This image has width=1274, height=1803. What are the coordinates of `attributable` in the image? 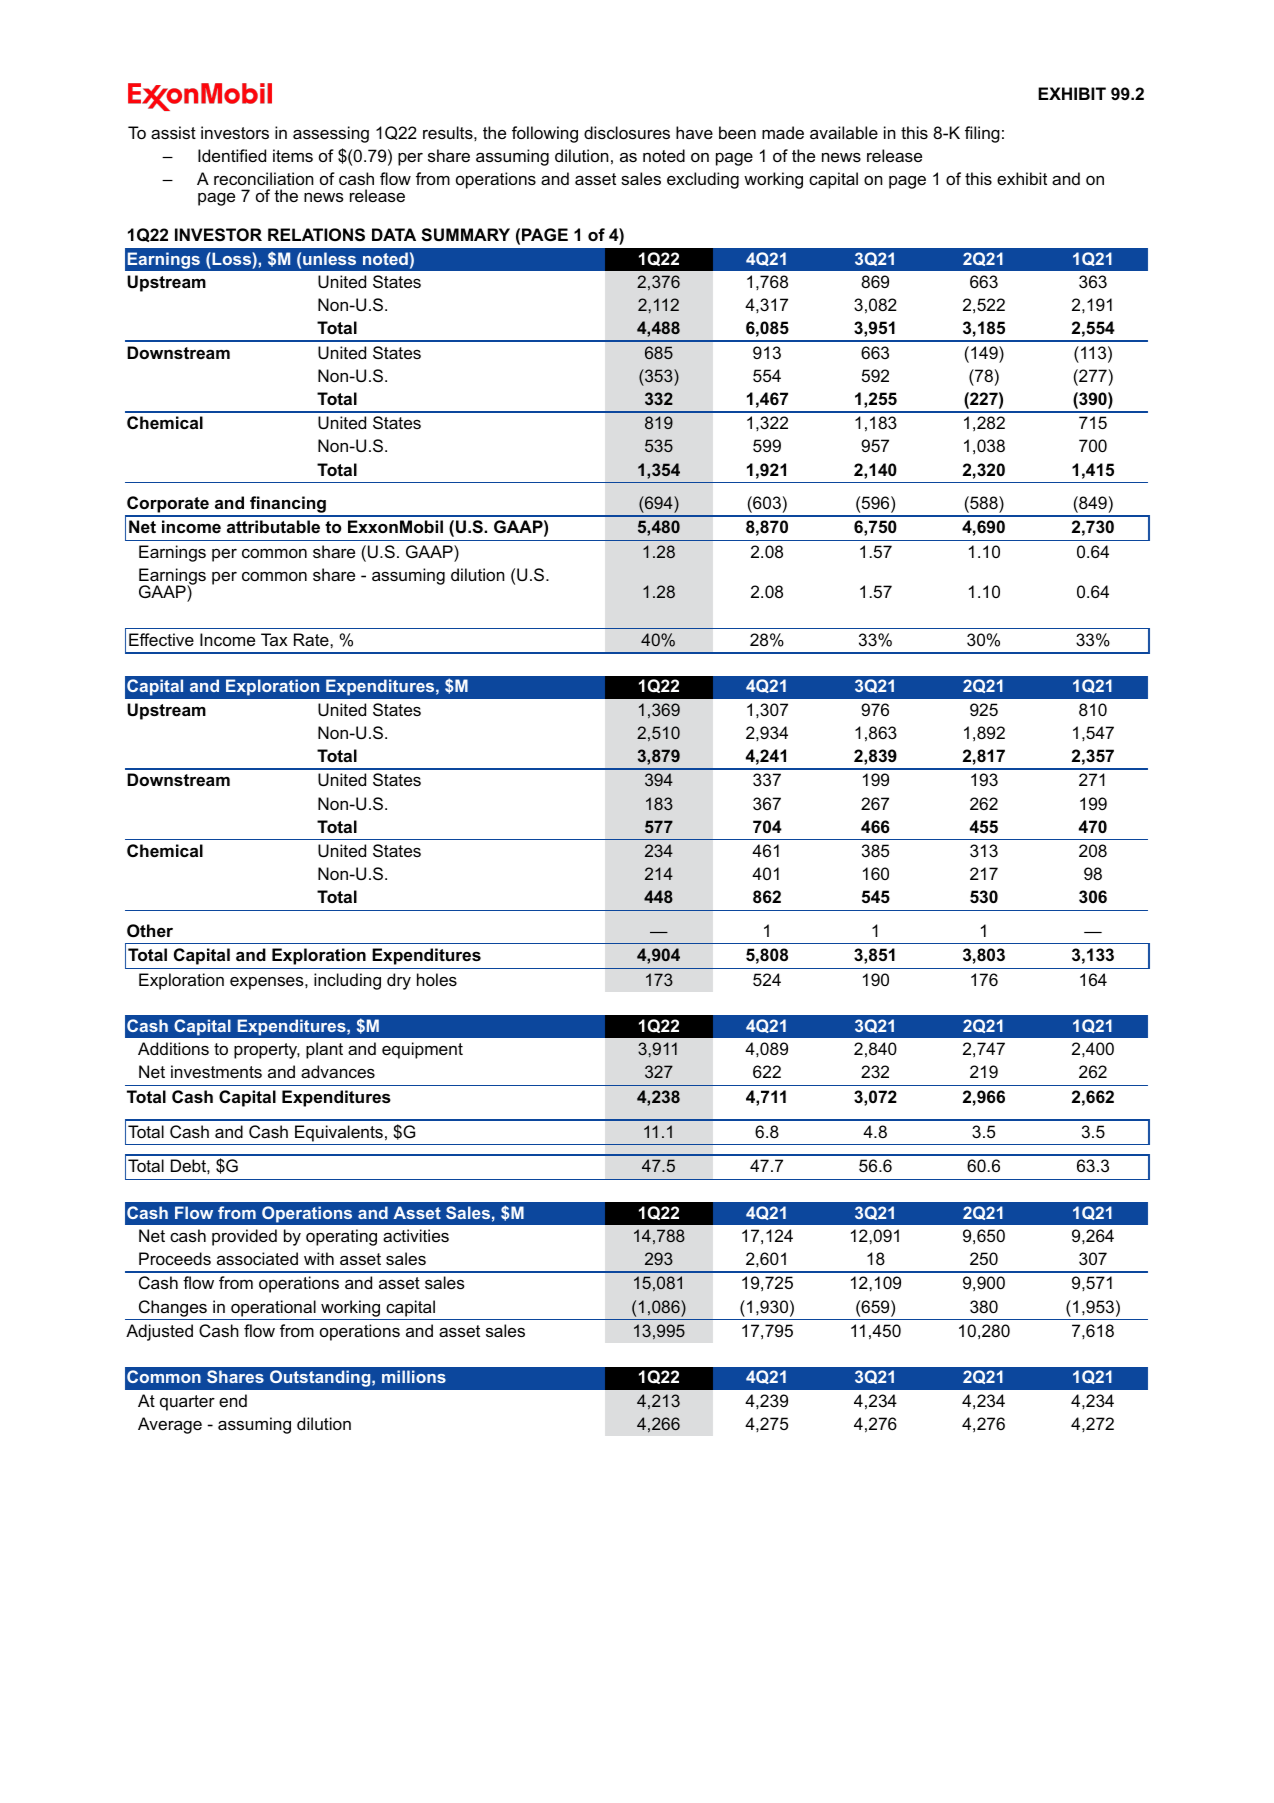 It's located at (273, 526).
